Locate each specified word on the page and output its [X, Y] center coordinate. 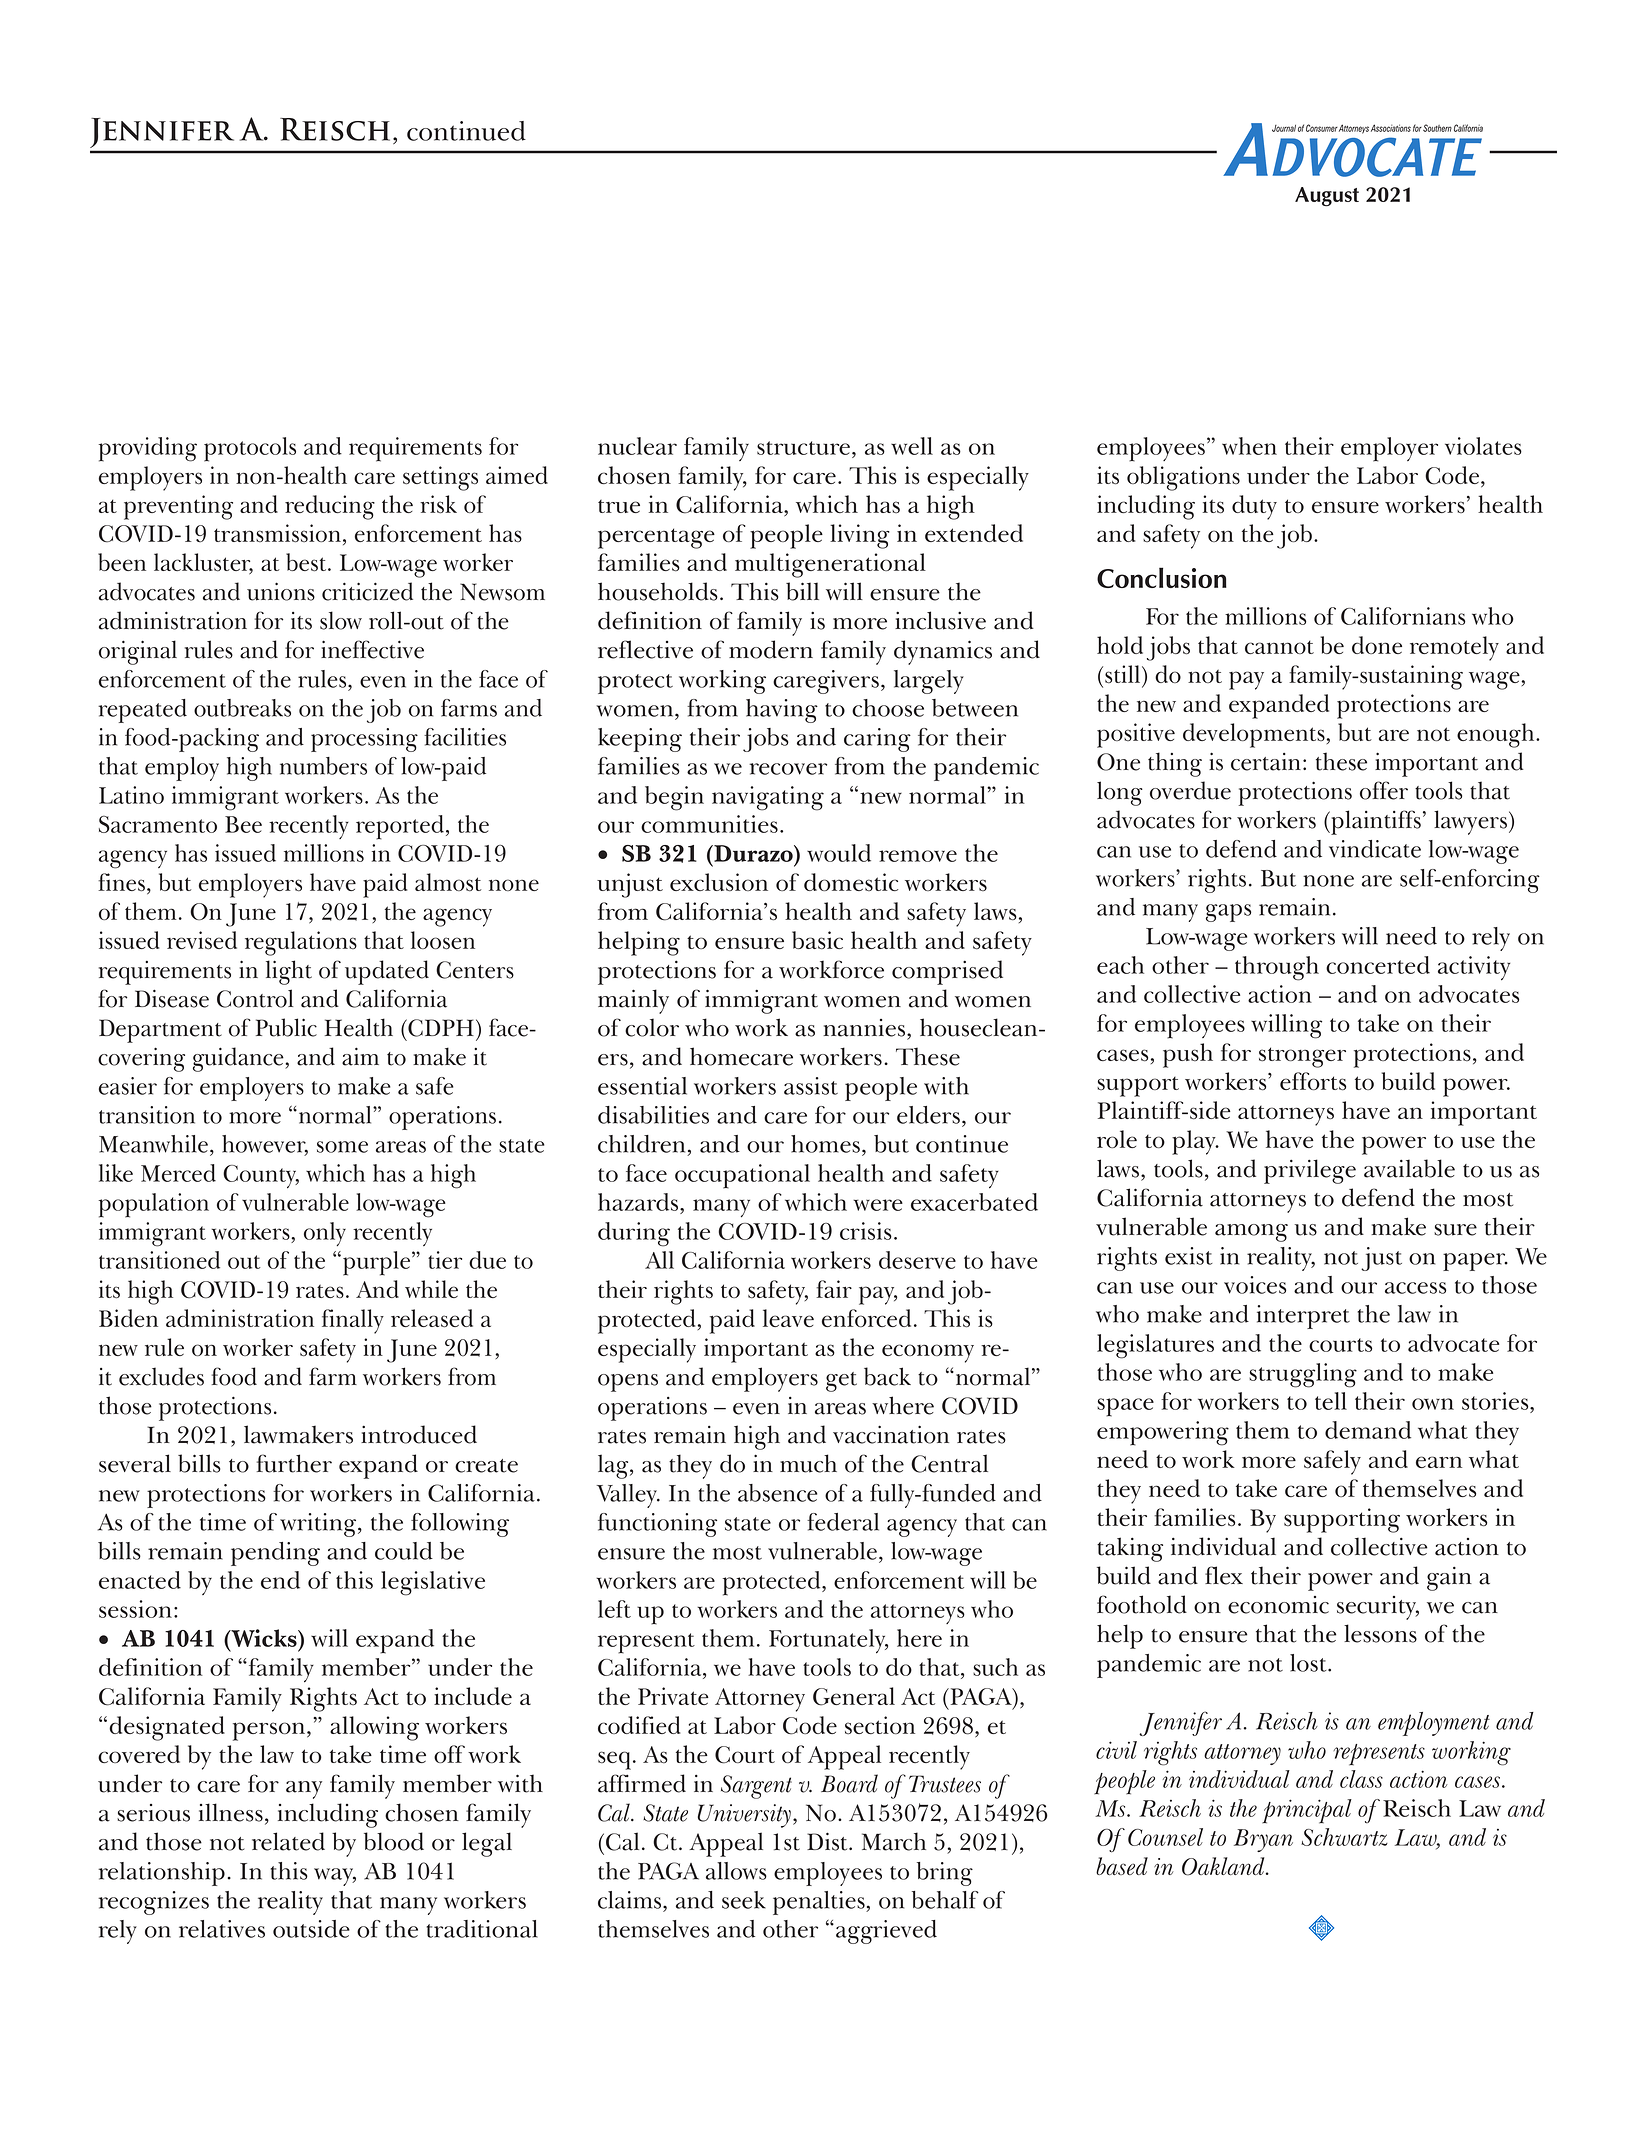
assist [811, 1086]
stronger [1302, 1057]
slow [341, 620]
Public [286, 1027]
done [1377, 645]
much [808, 1463]
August [1327, 197]
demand [1368, 1430]
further [294, 1463]
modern [771, 649]
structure [803, 448]
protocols [250, 449]
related [288, 1841]
